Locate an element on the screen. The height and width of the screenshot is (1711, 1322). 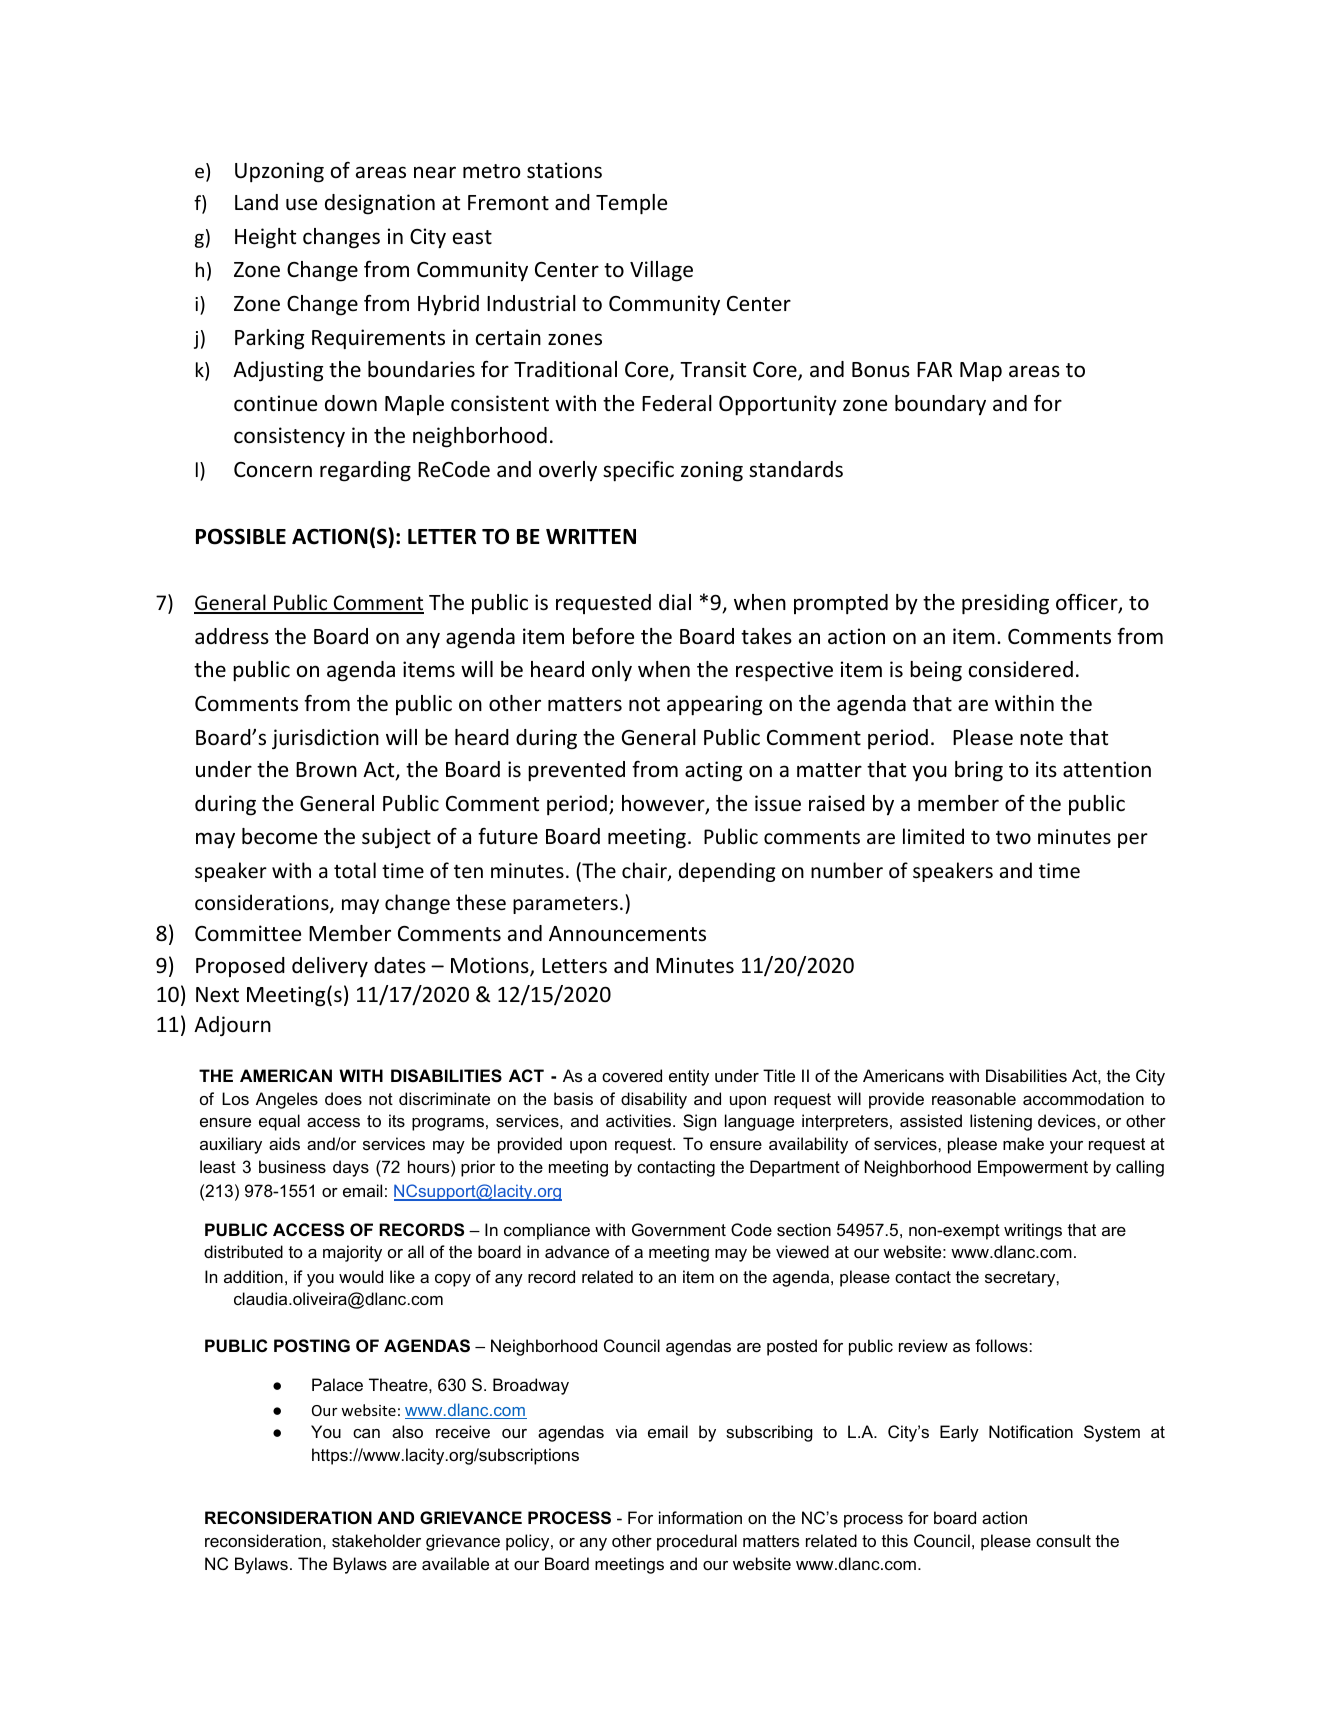
consult is located at coordinates (1063, 1540).
